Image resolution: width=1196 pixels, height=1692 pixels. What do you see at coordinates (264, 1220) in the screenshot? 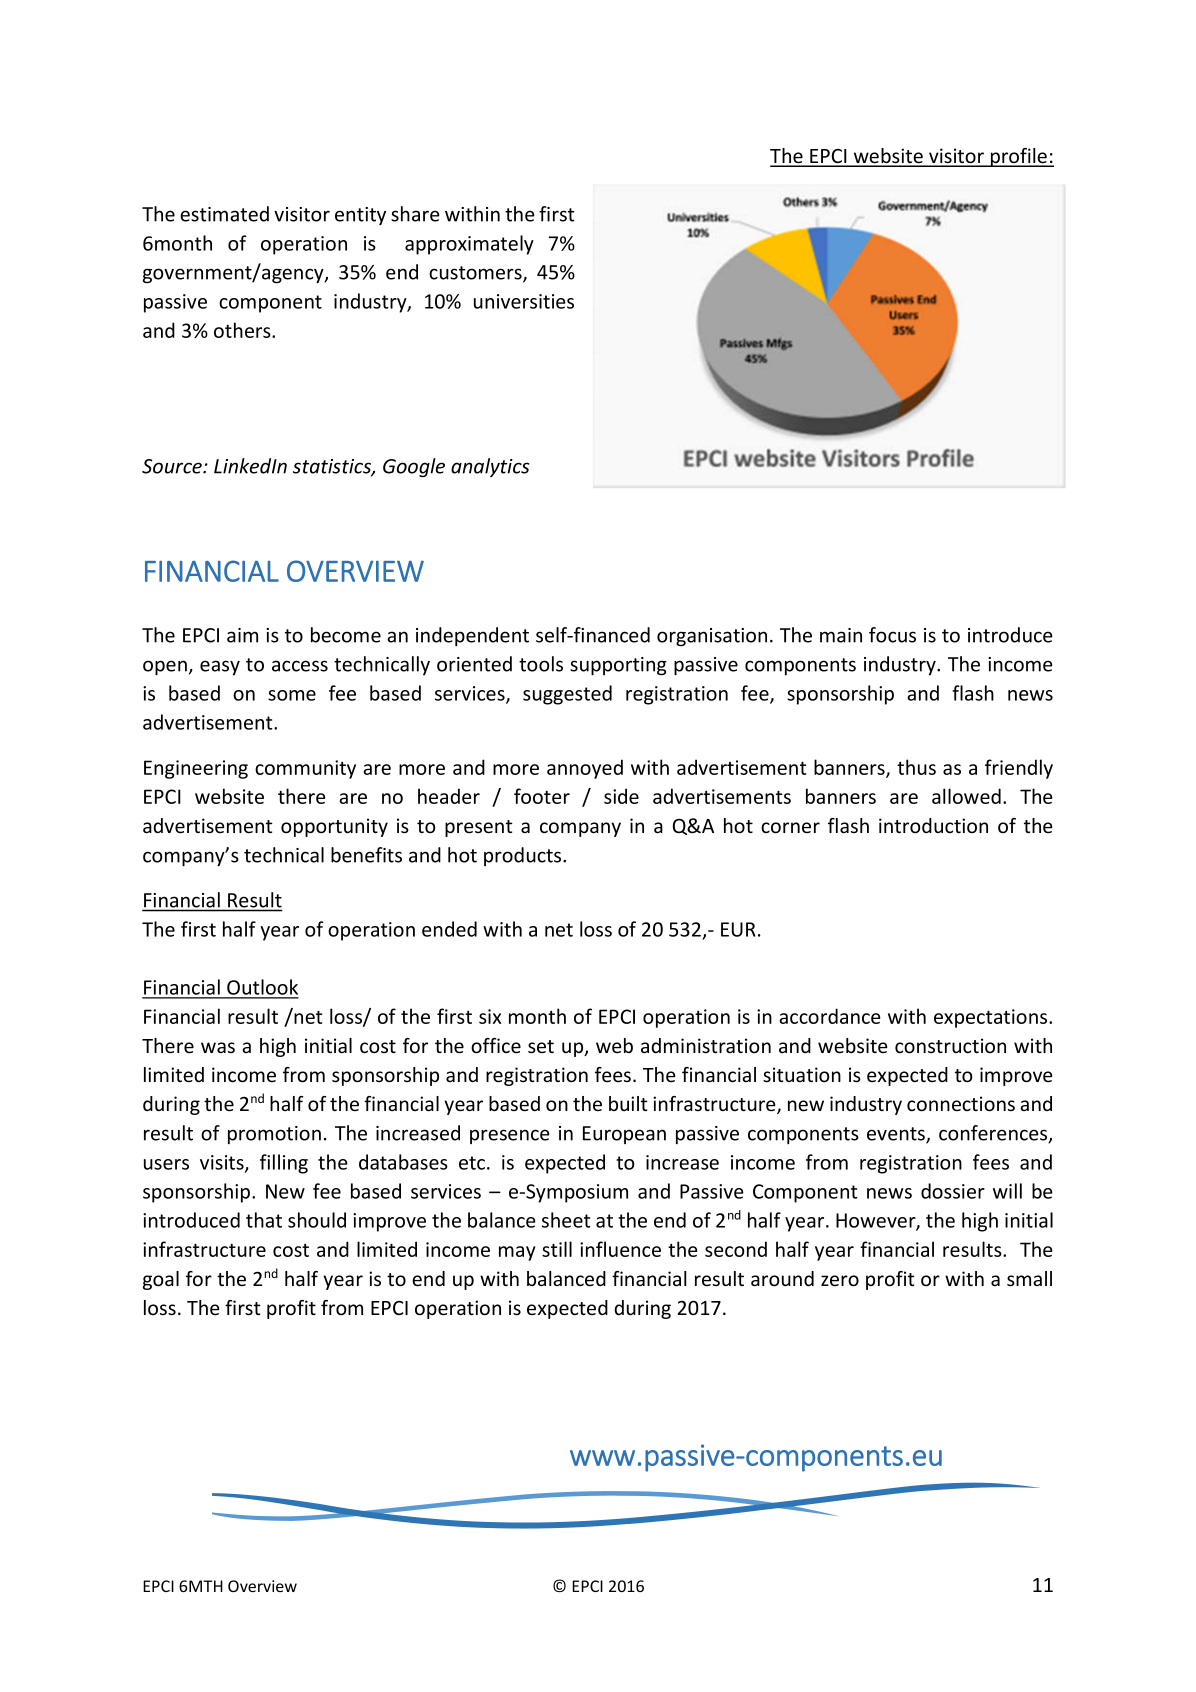
I see `that` at bounding box center [264, 1220].
